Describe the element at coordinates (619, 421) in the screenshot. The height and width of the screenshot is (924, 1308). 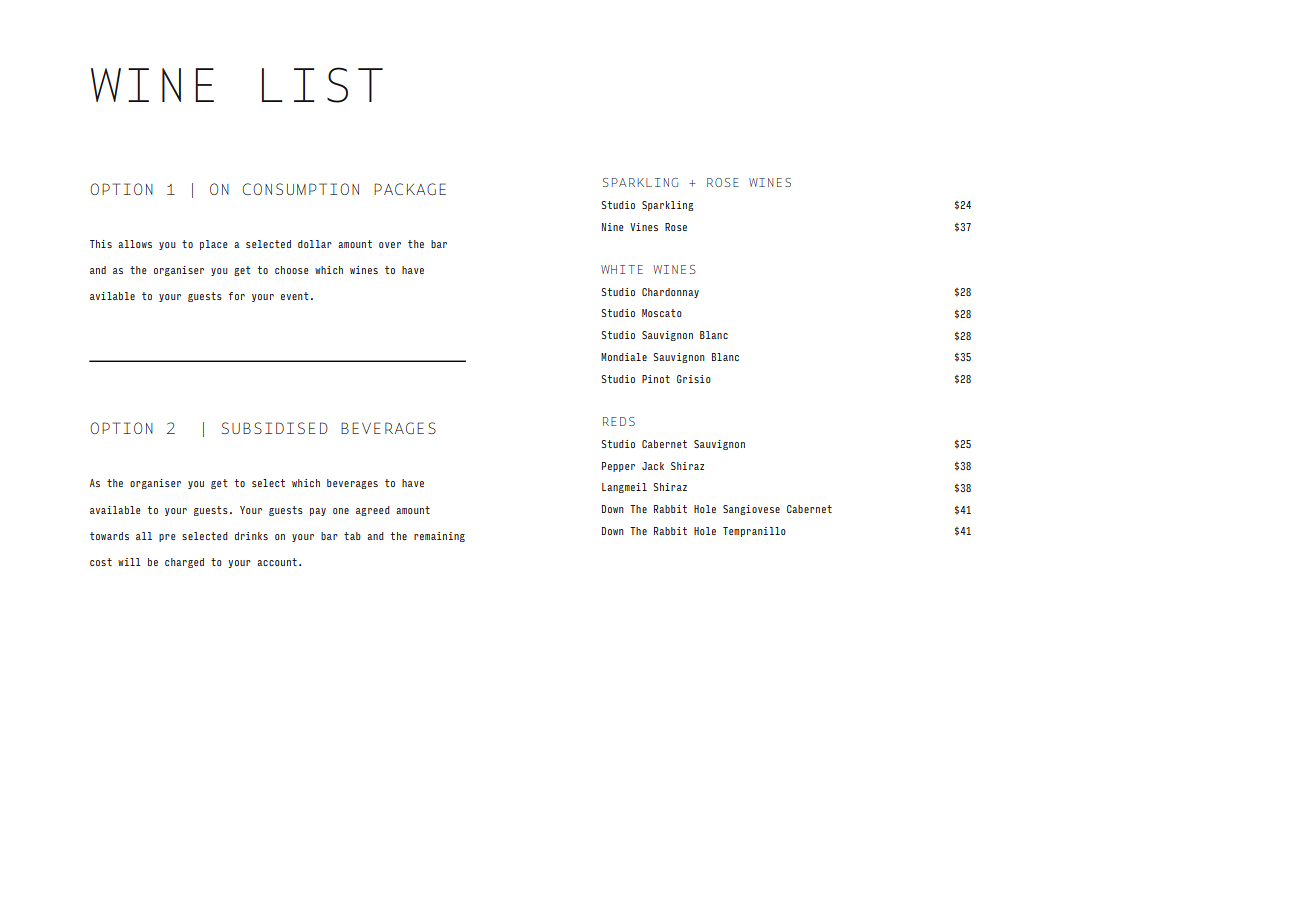
I see `REDS` at that location.
